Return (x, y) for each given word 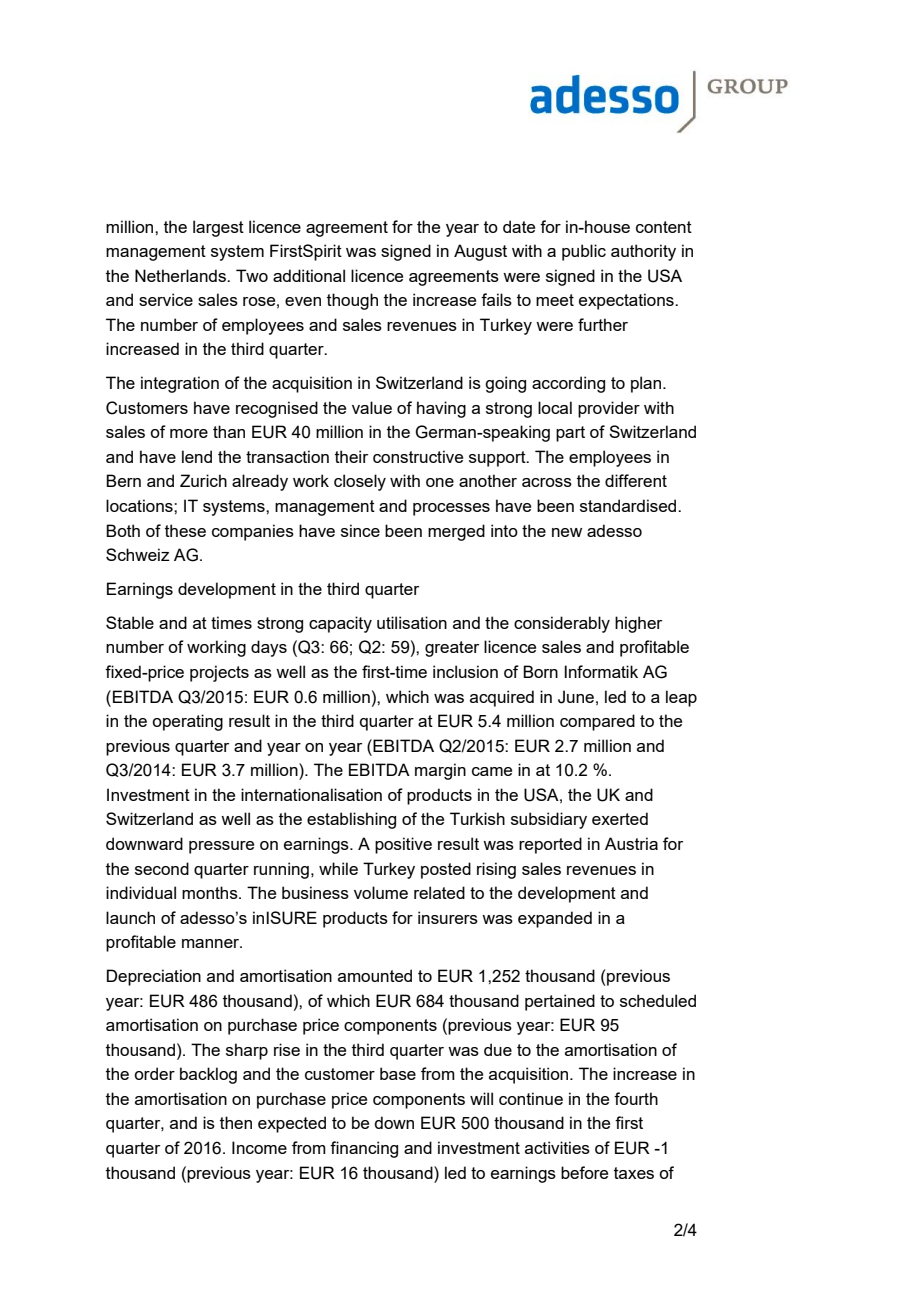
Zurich (203, 480)
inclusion (465, 671)
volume (381, 892)
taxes (634, 1173)
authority (643, 252)
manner (212, 943)
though (352, 301)
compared (597, 722)
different (636, 480)
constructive (418, 456)
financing (364, 1149)
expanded (555, 919)
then (236, 1122)
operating (187, 722)
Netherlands (181, 275)
